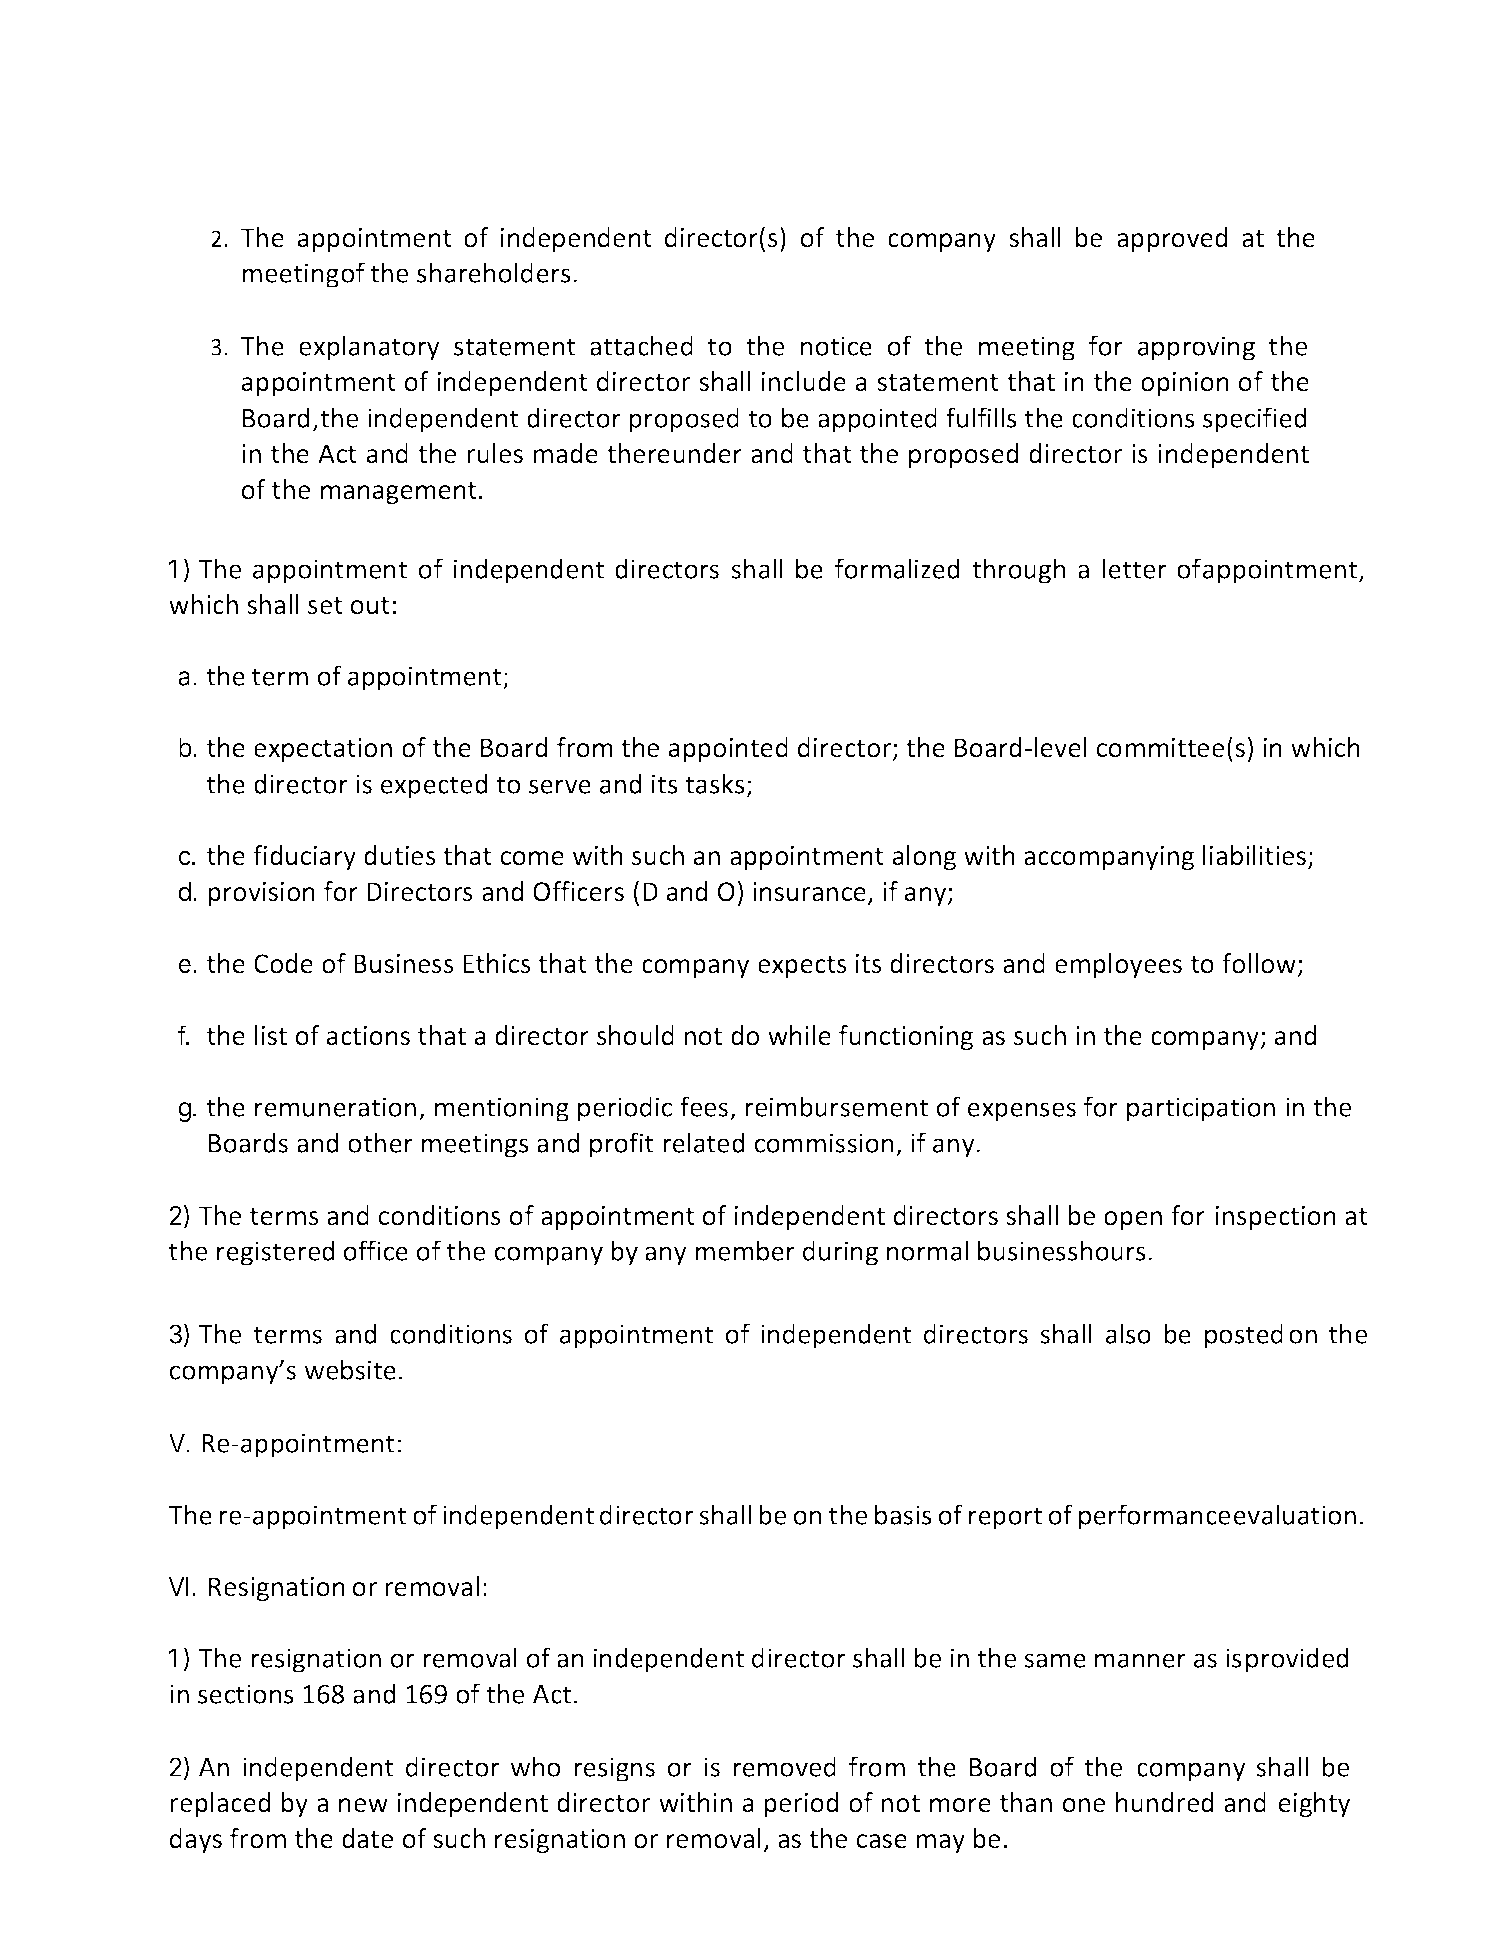  I want to click on approved, so click(1172, 239).
